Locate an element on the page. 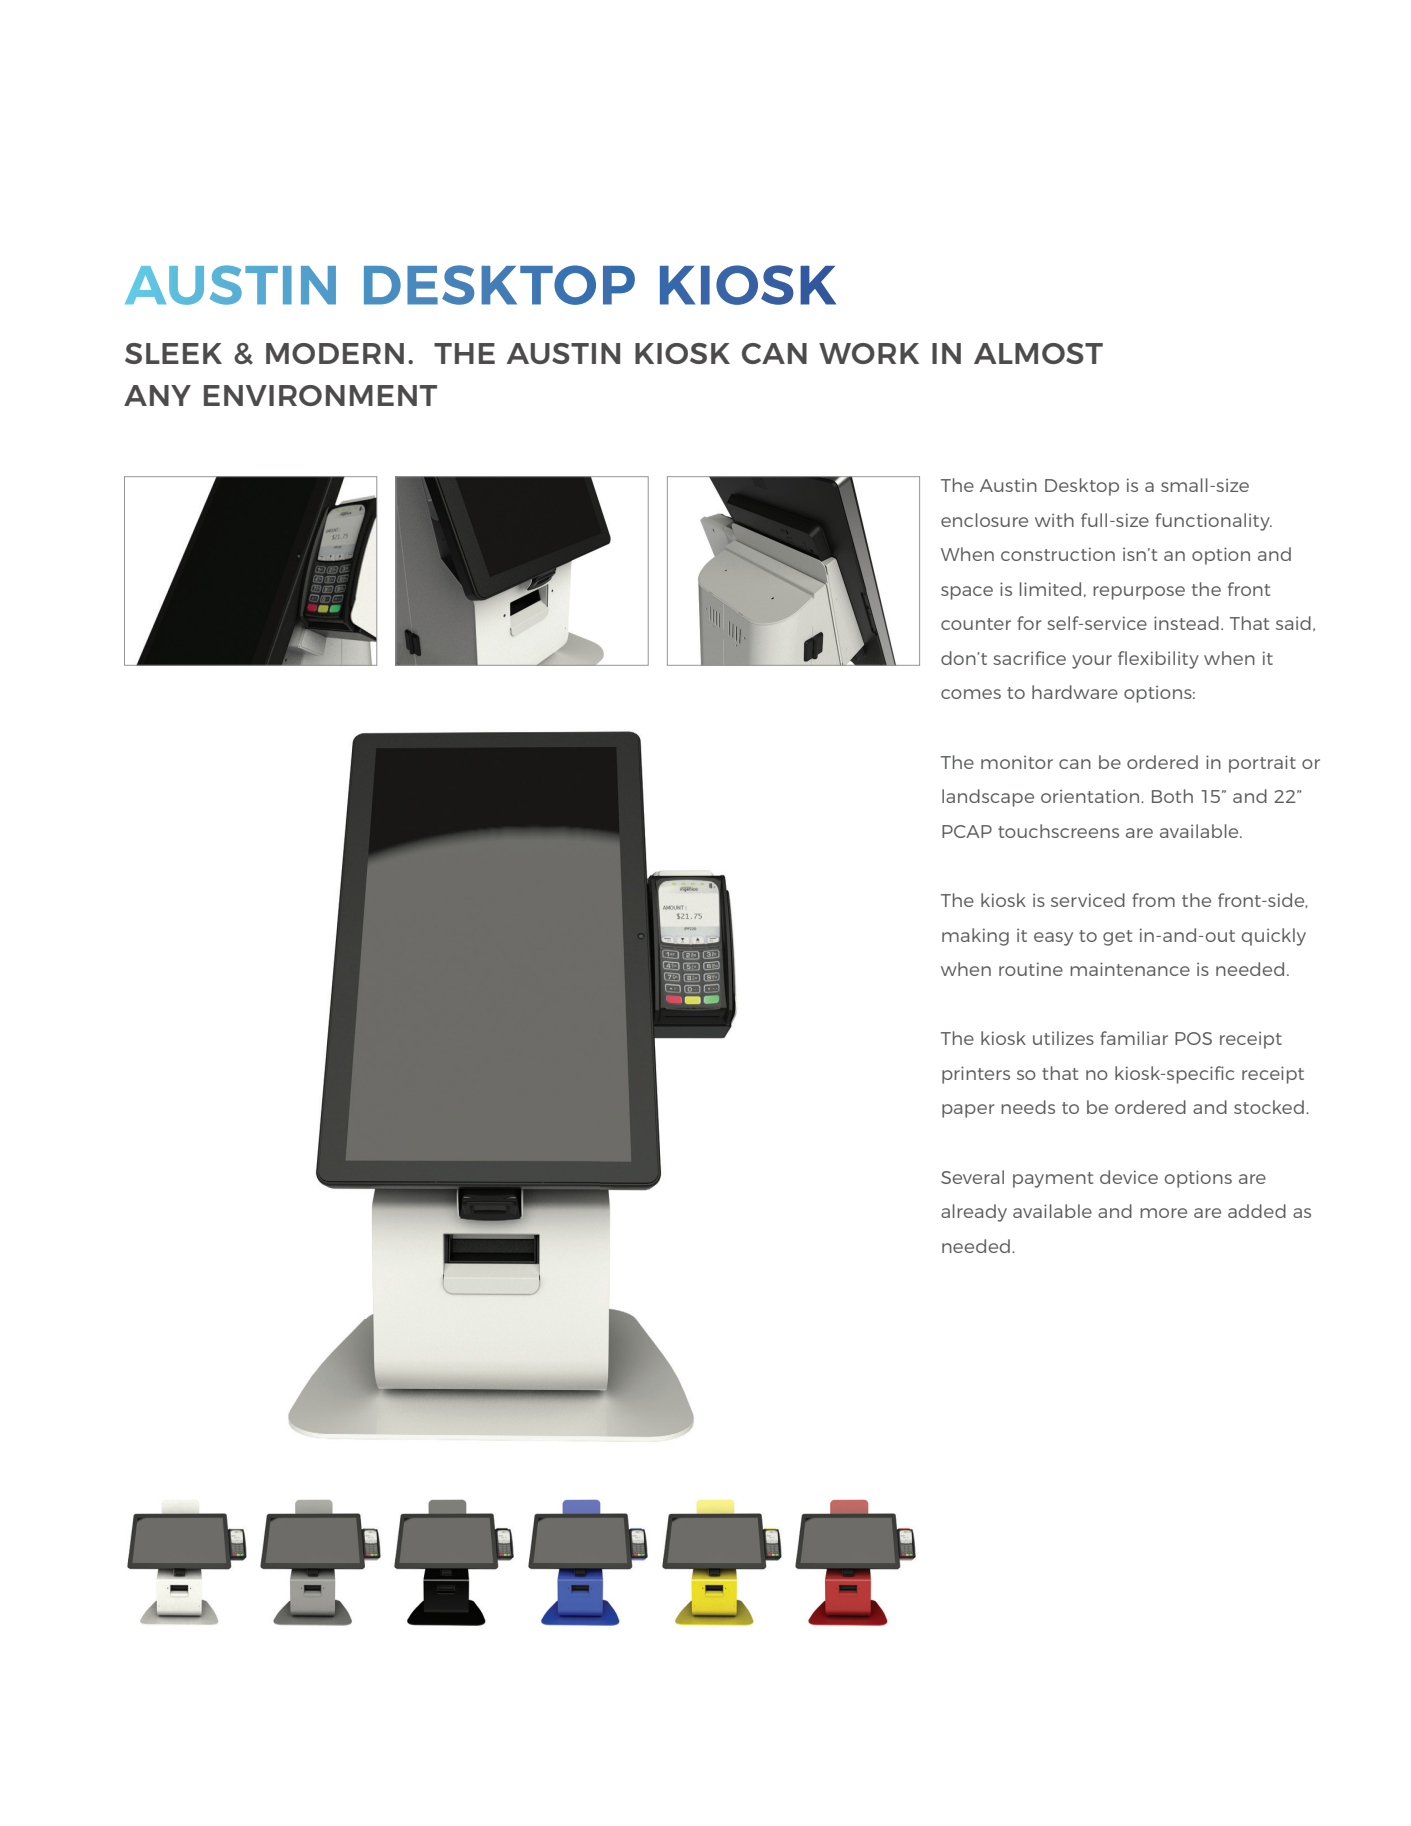 This image has width=1411, height=1826. from is located at coordinates (1153, 900).
